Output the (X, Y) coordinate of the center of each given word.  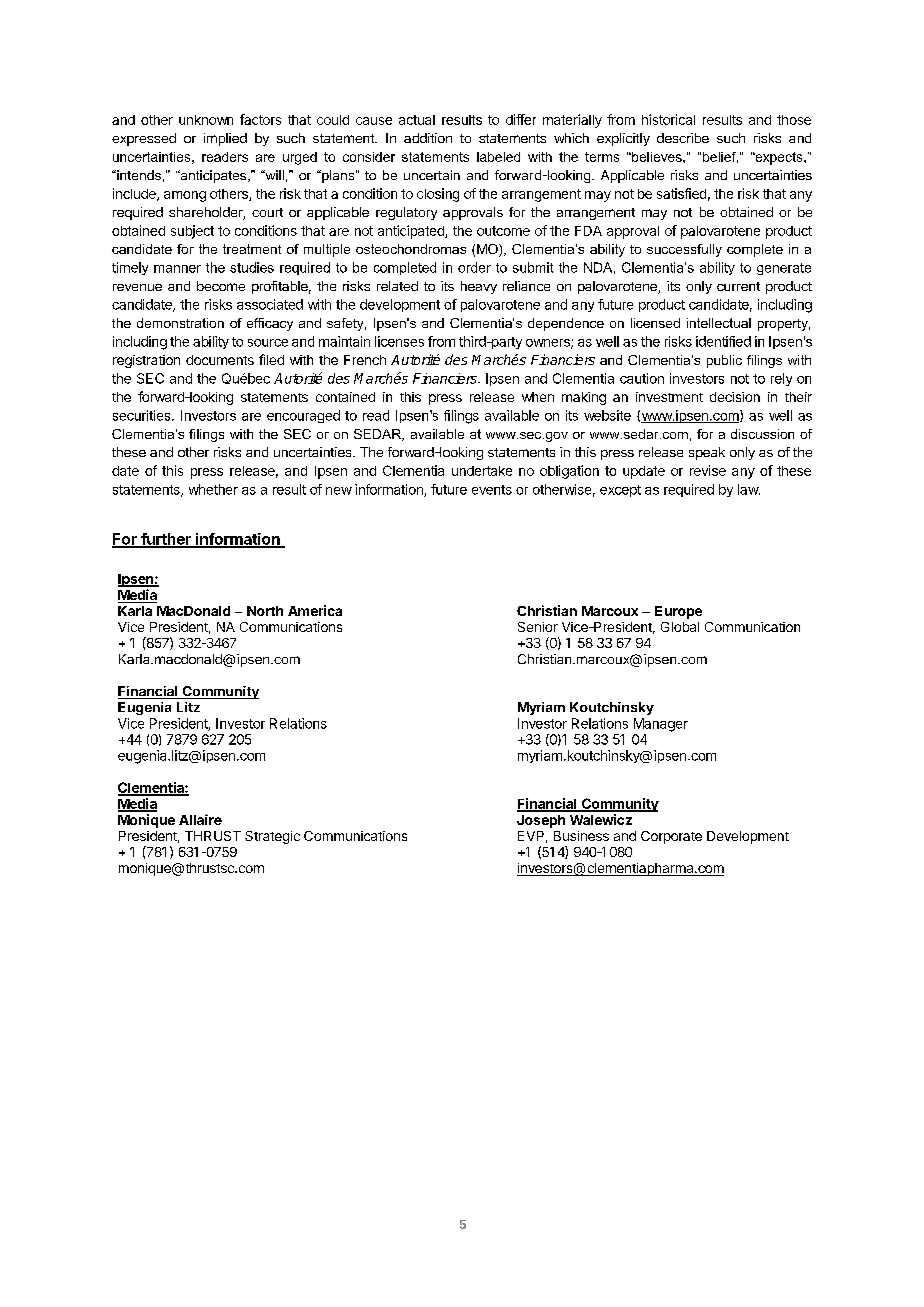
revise (708, 470)
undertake (482, 471)
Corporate (671, 837)
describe (683, 138)
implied (225, 139)
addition (428, 138)
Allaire (200, 819)
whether (213, 489)
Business (581, 836)
